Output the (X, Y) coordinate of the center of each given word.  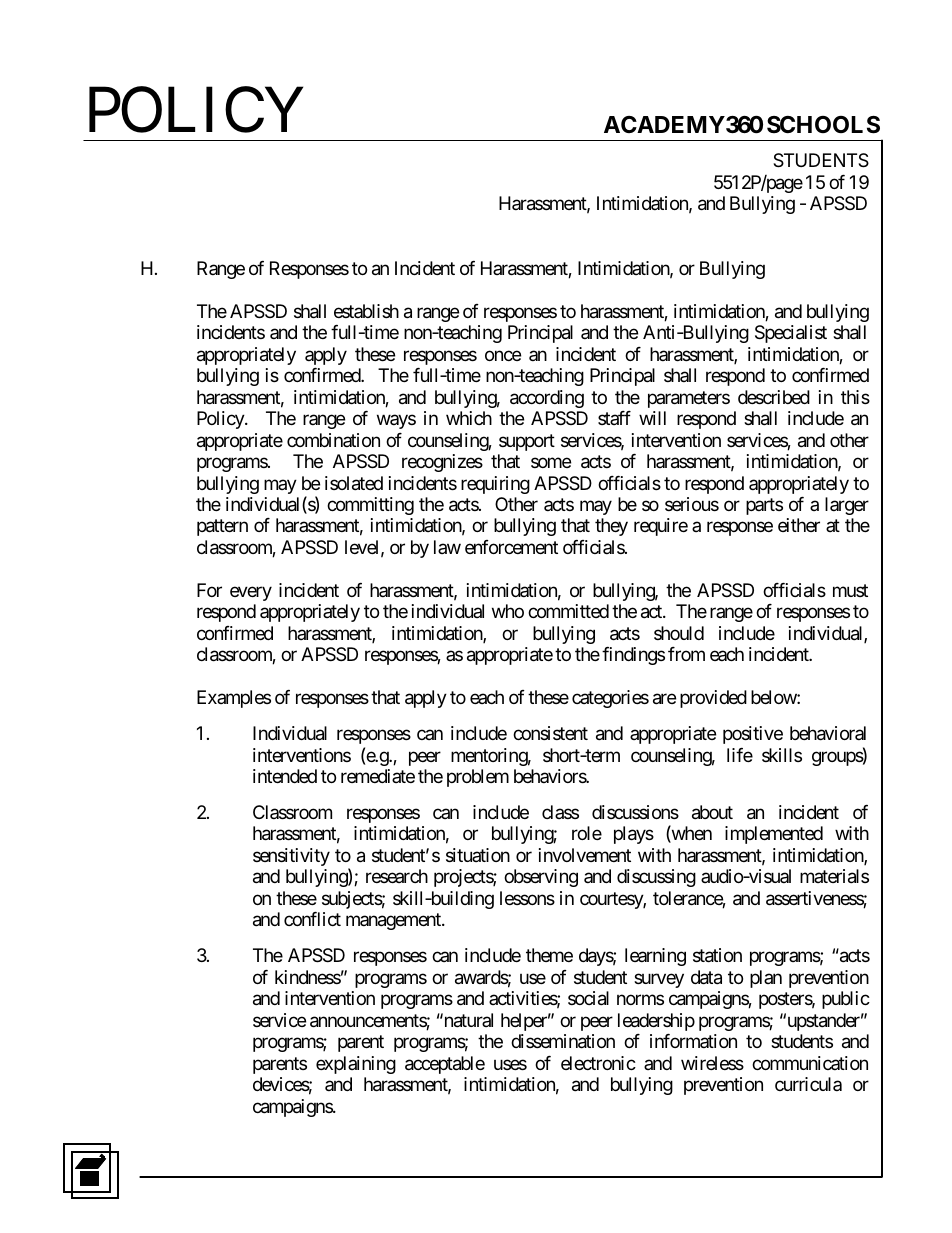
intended (285, 776)
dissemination (563, 1041)
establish (366, 311)
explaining (356, 1065)
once (503, 355)
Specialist (791, 334)
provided (713, 699)
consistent (550, 733)
